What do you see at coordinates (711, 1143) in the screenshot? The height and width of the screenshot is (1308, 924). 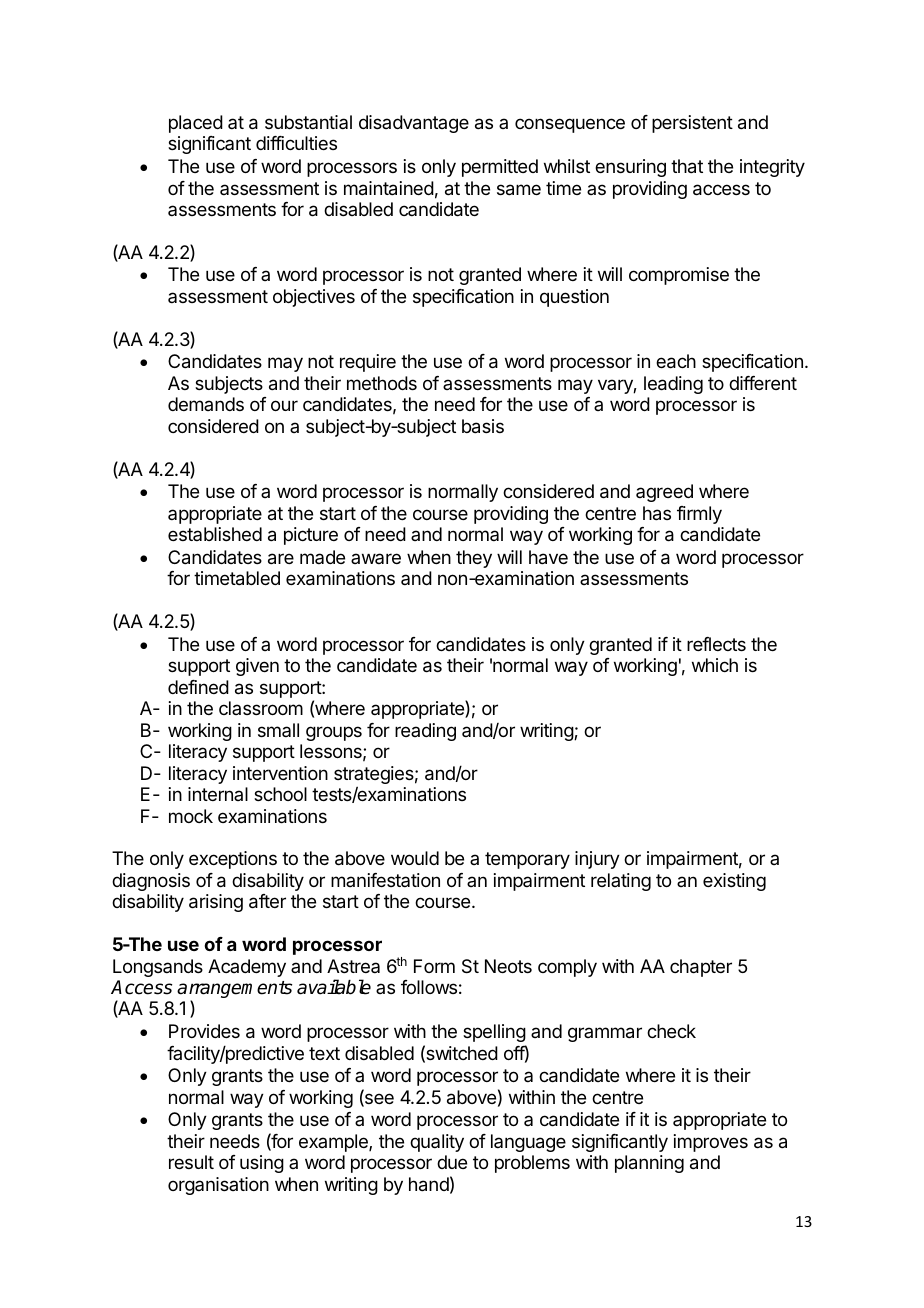 I see `improves` at bounding box center [711, 1143].
